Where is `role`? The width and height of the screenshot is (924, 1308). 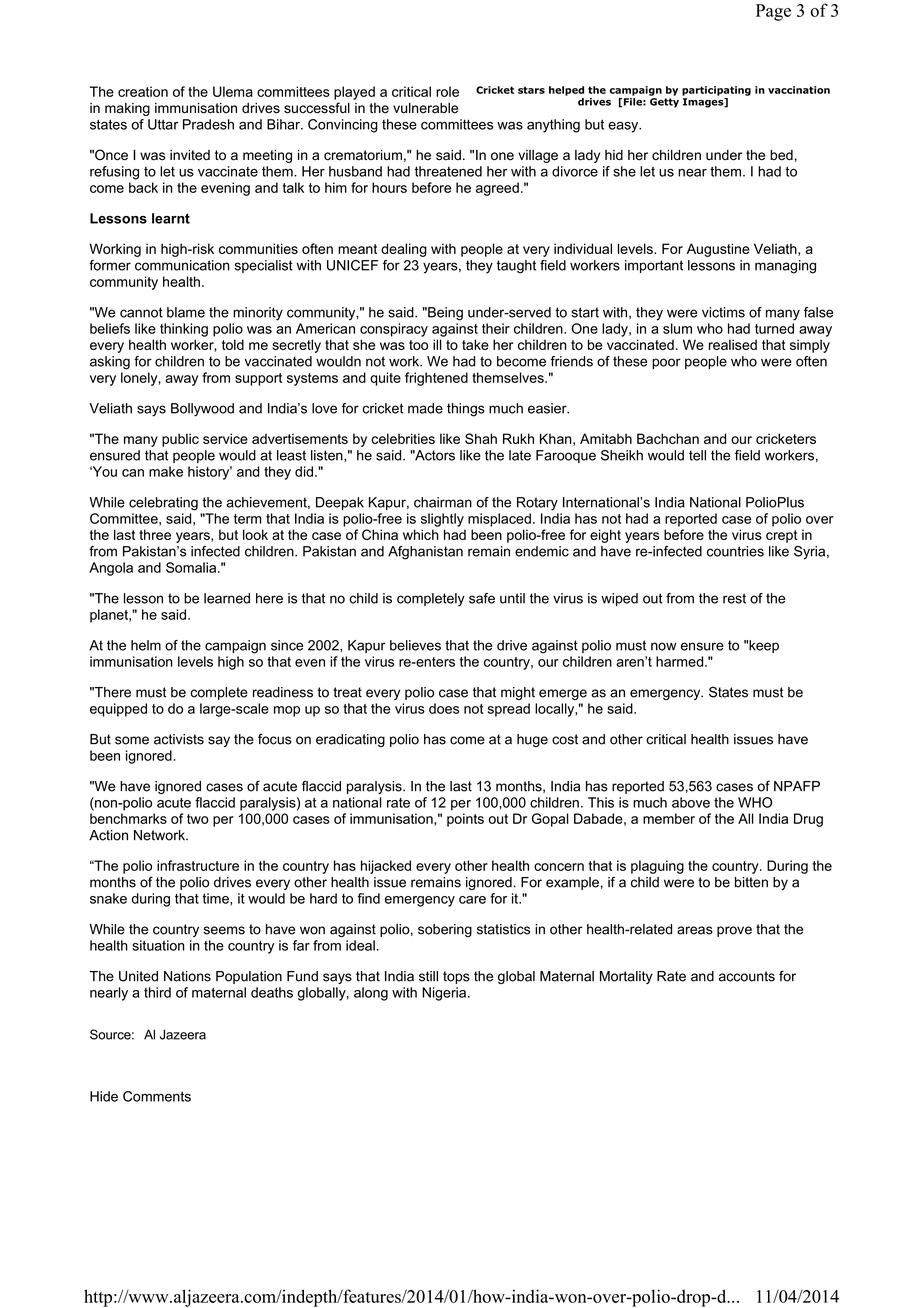
role is located at coordinates (447, 91).
